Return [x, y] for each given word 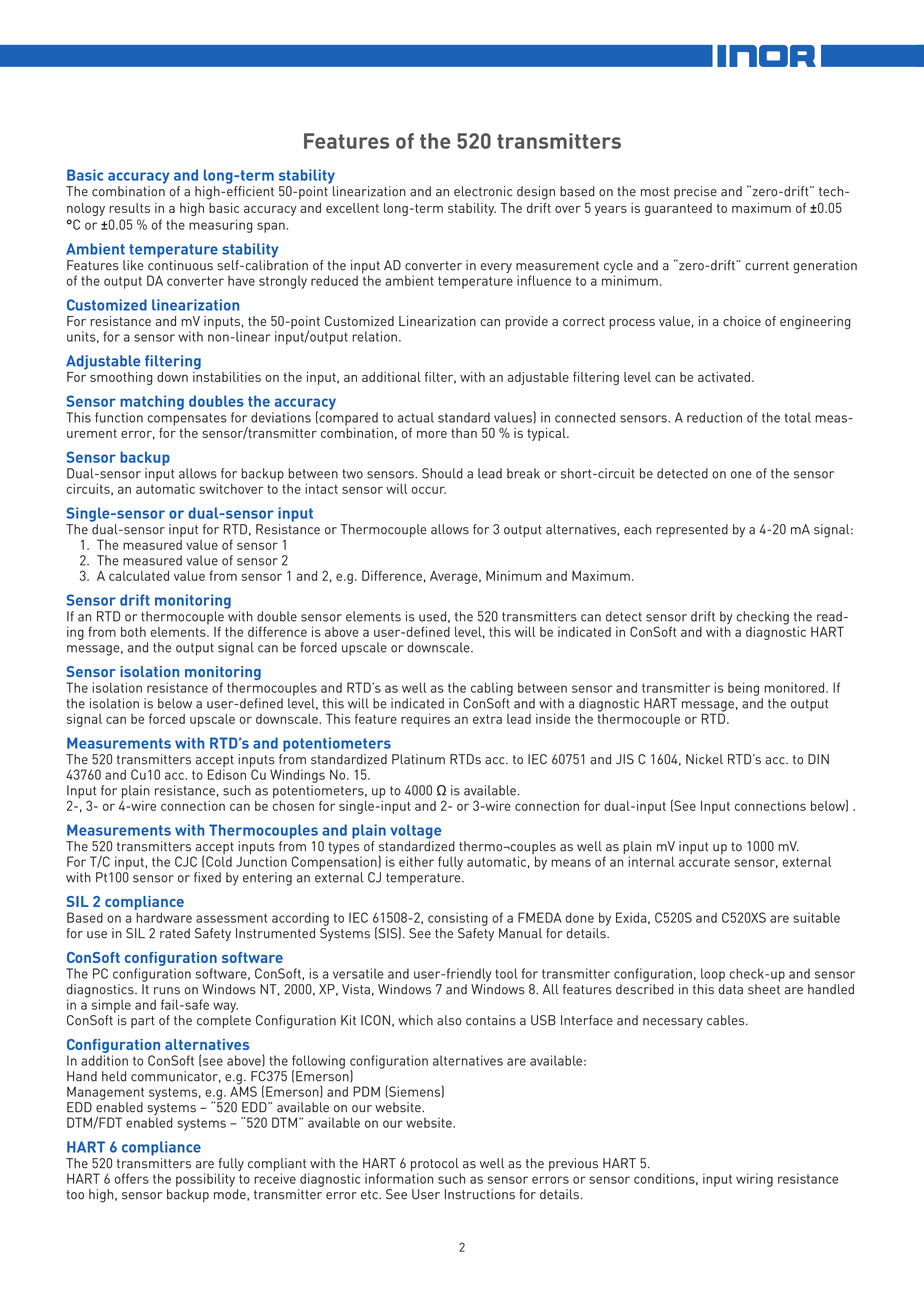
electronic [483, 191]
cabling [492, 689]
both [133, 632]
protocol [436, 1166]
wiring [754, 1180]
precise [695, 192]
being [743, 689]
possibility [205, 1180]
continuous [180, 264]
